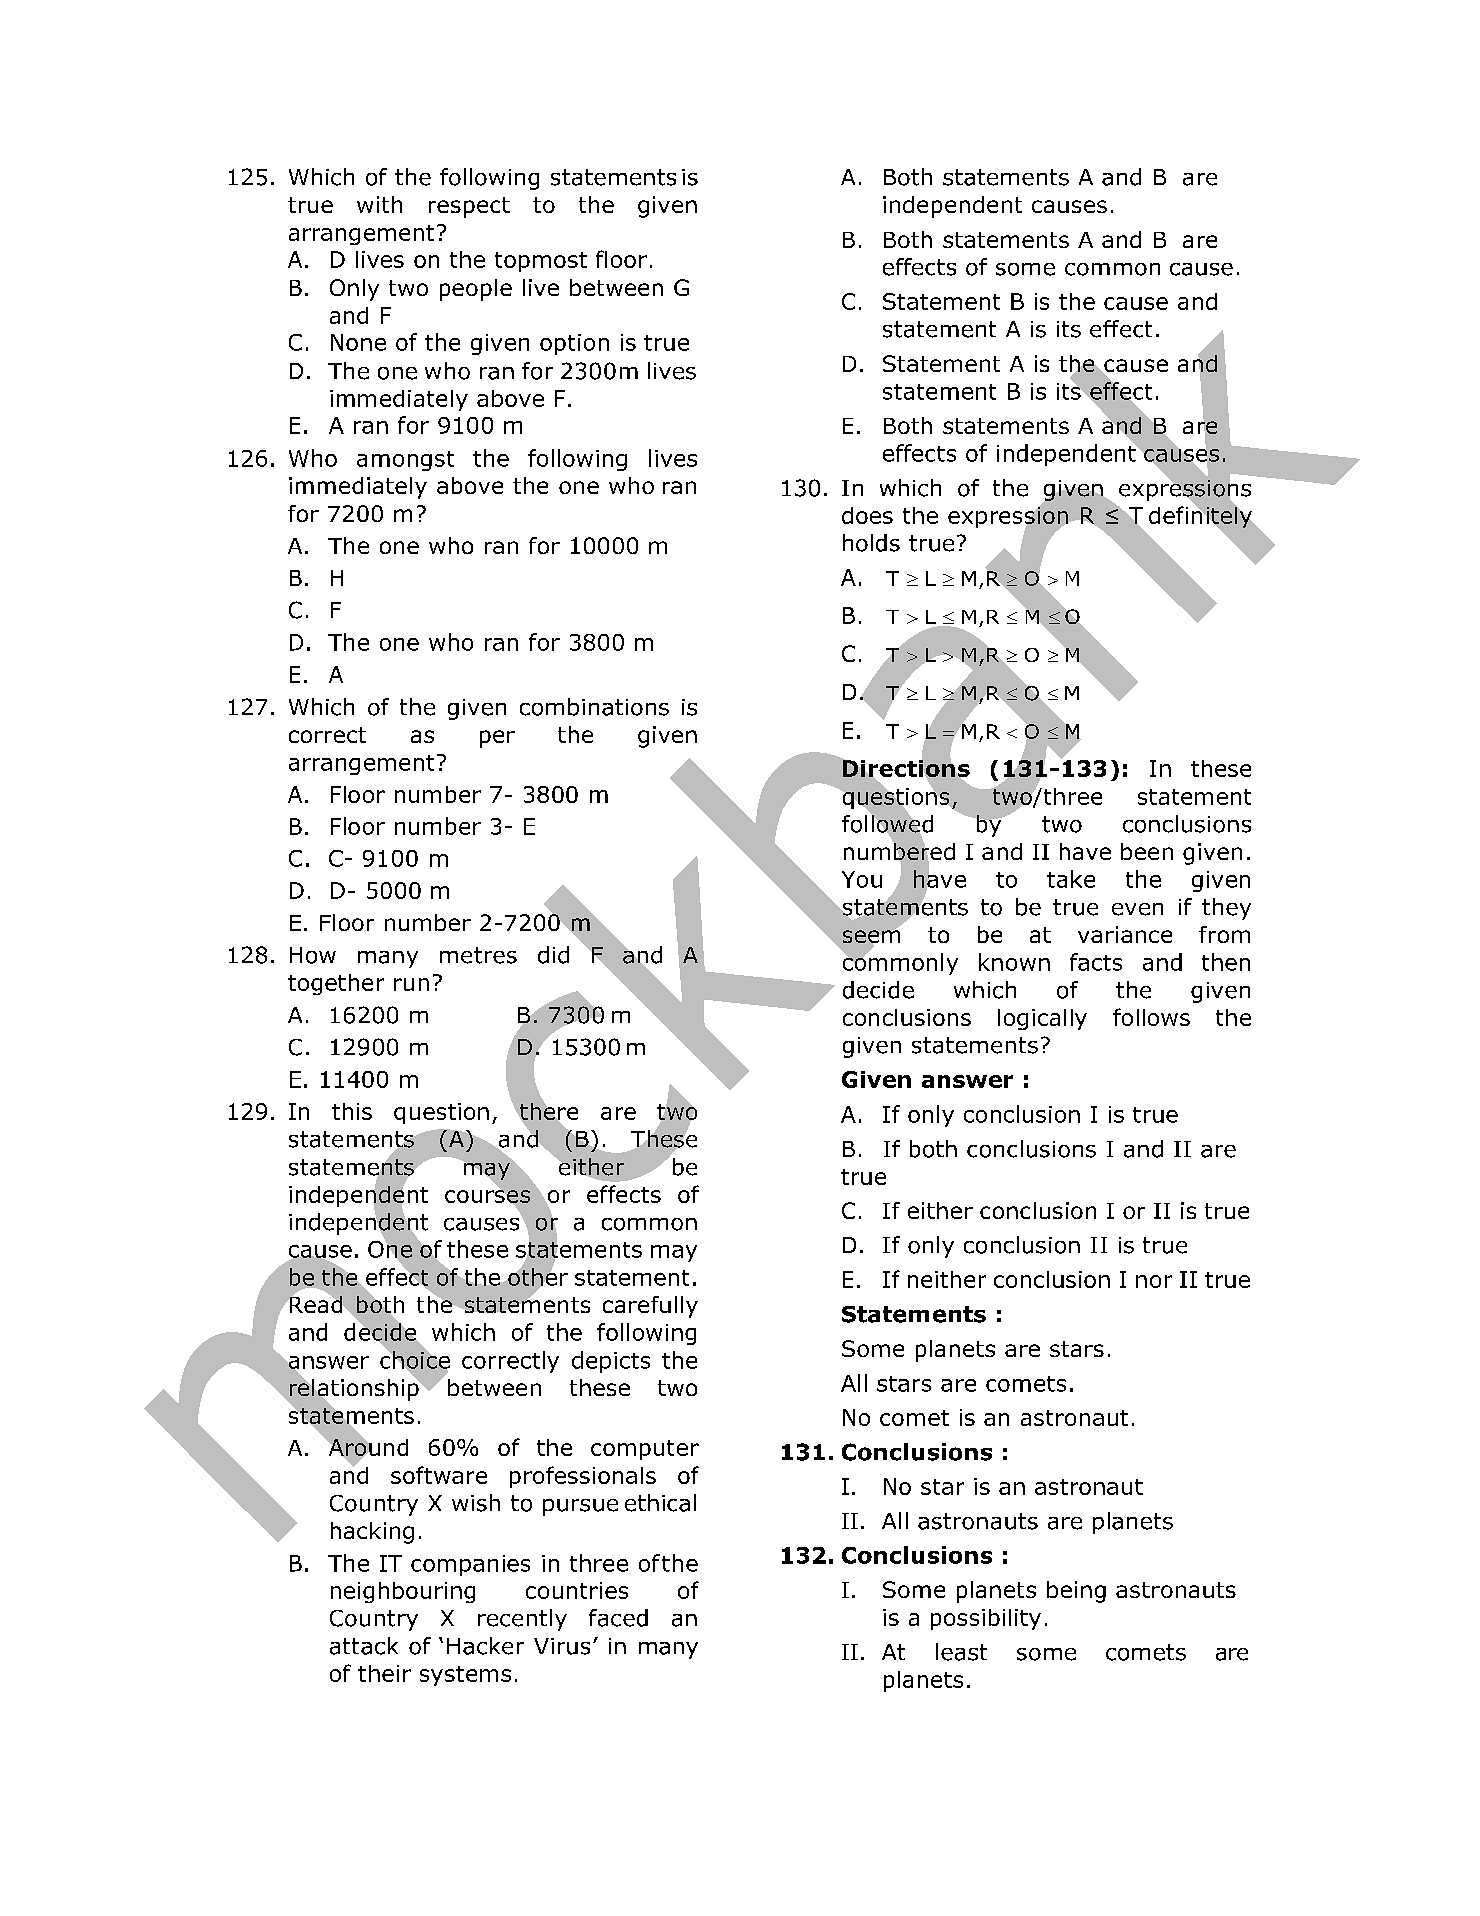  What do you see at coordinates (618, 1618) in the screenshot?
I see `faced` at bounding box center [618, 1618].
